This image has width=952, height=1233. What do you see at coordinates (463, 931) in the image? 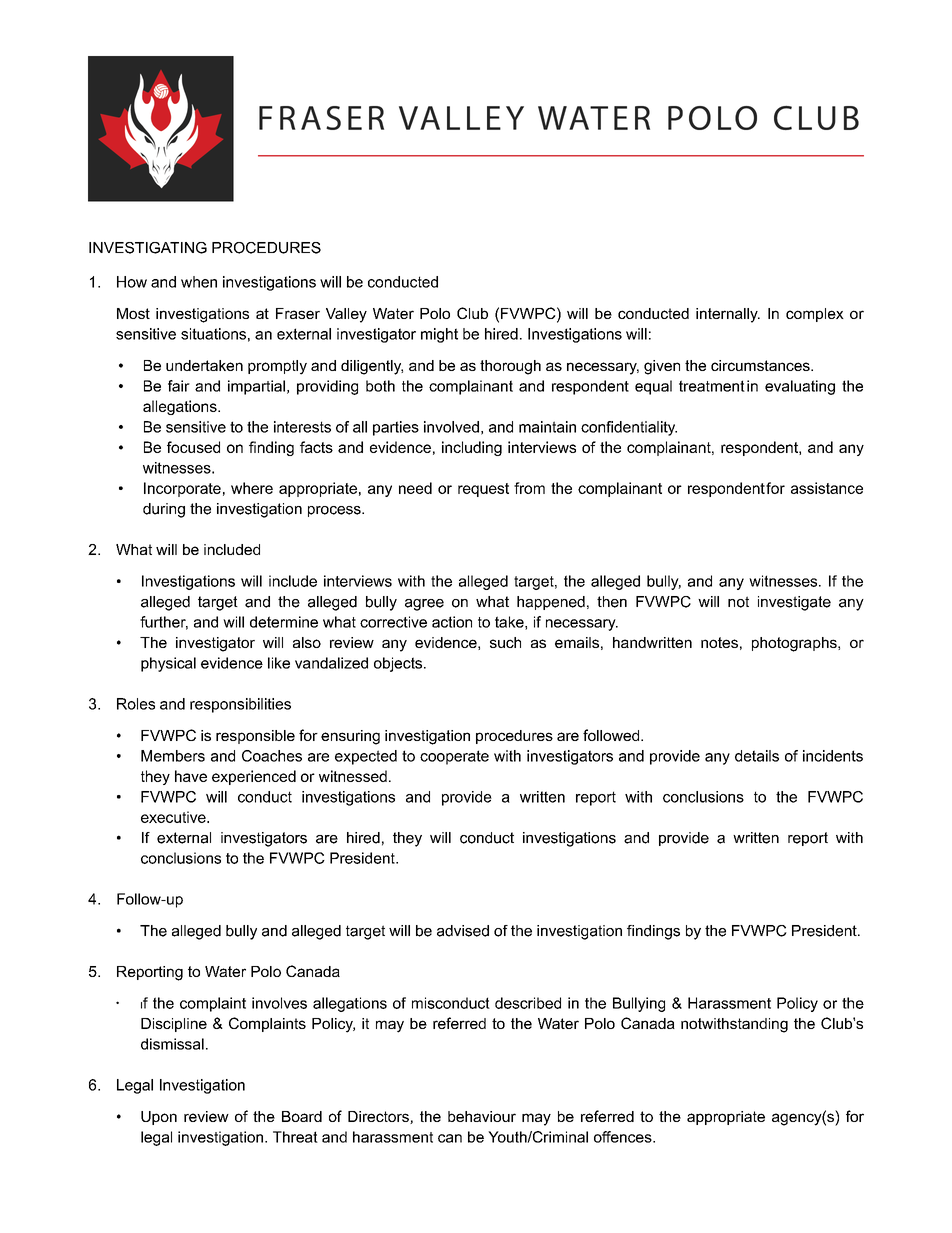
I see `advised` at bounding box center [463, 931].
